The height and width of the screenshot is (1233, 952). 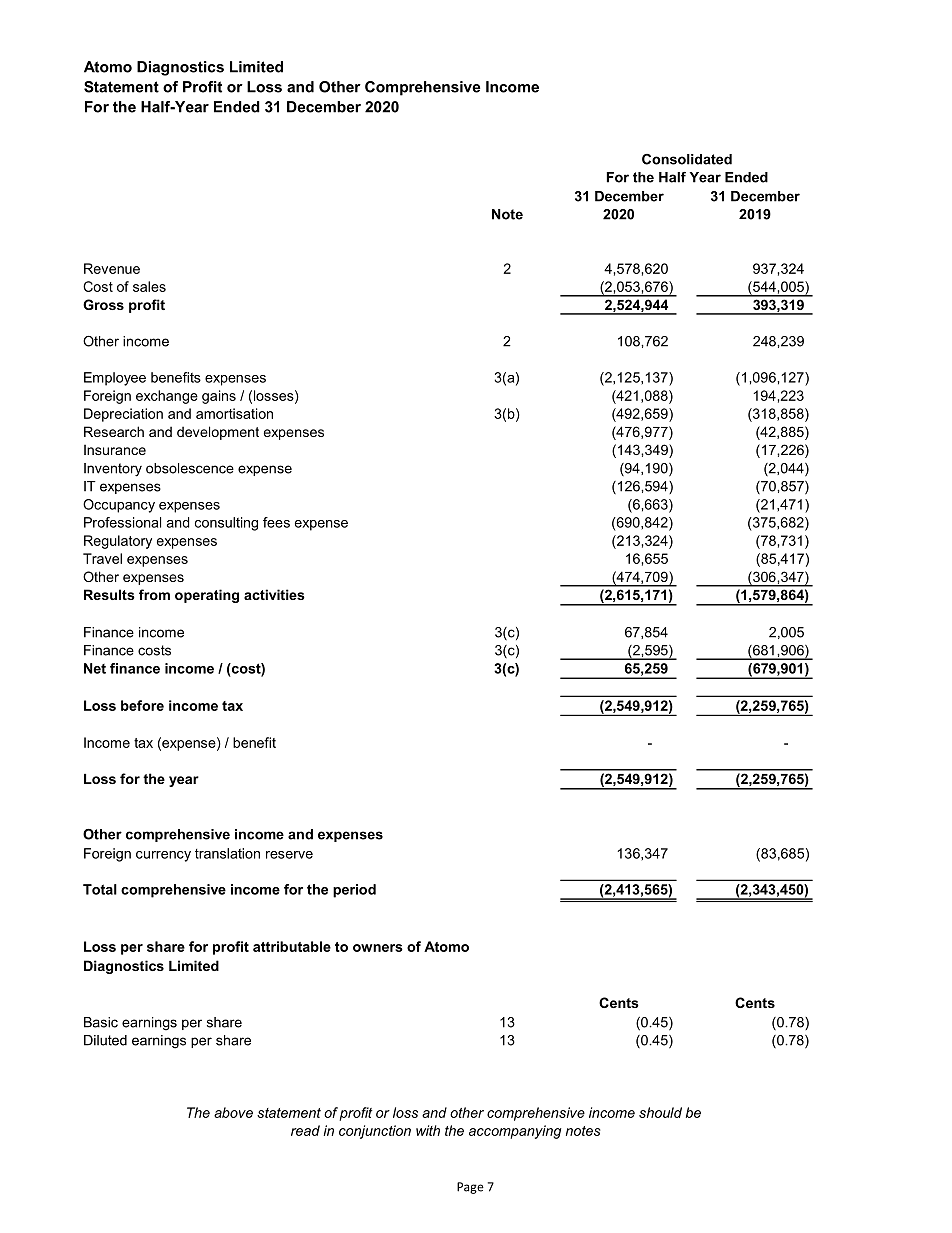 What do you see at coordinates (149, 286) in the screenshot?
I see `sales` at bounding box center [149, 286].
